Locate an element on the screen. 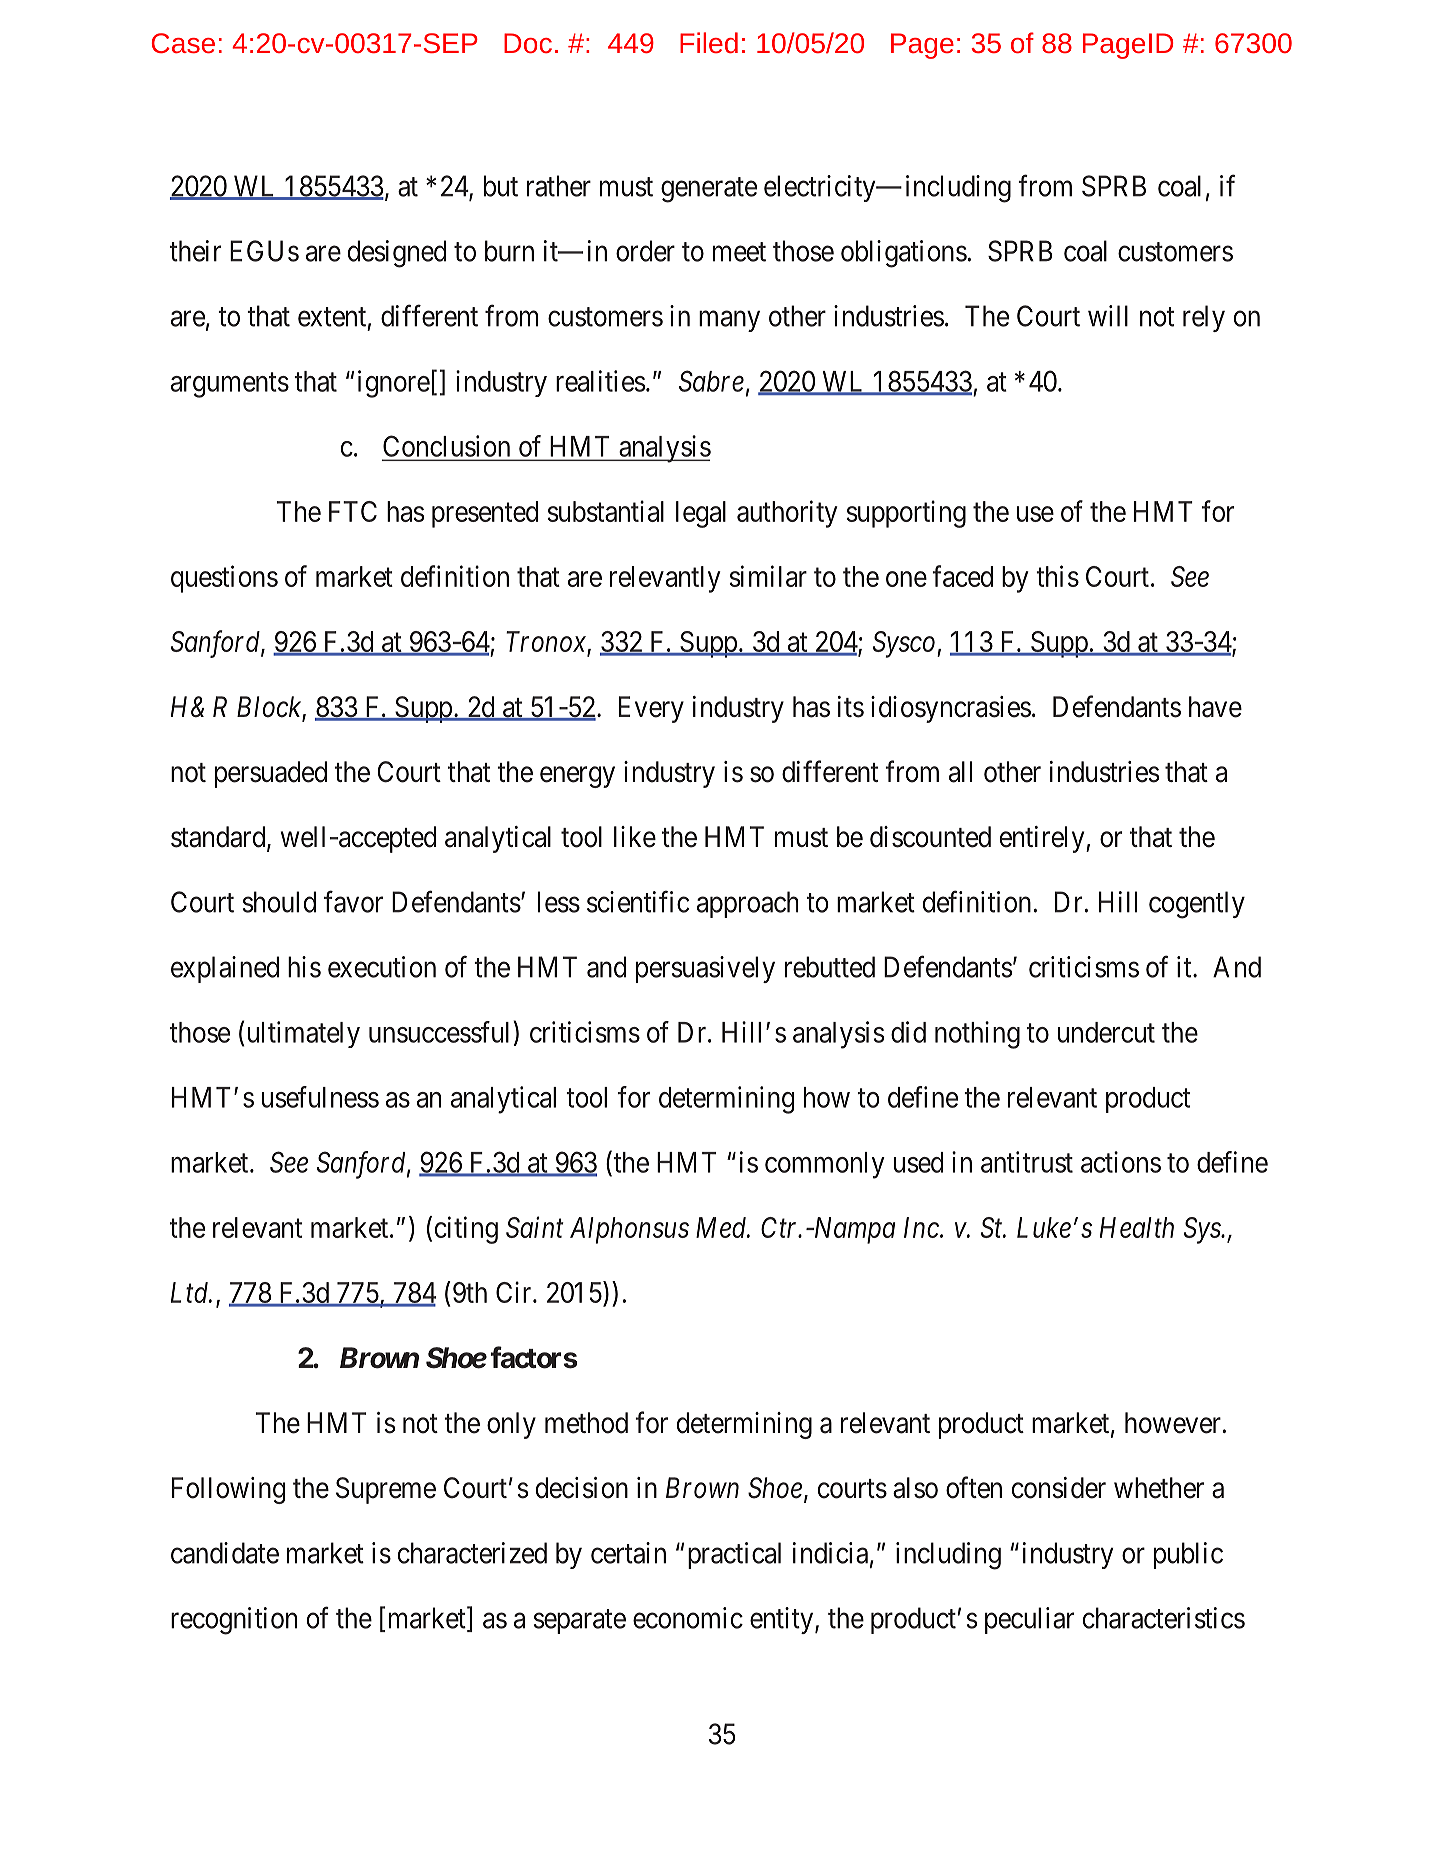  legal is located at coordinates (701, 514).
